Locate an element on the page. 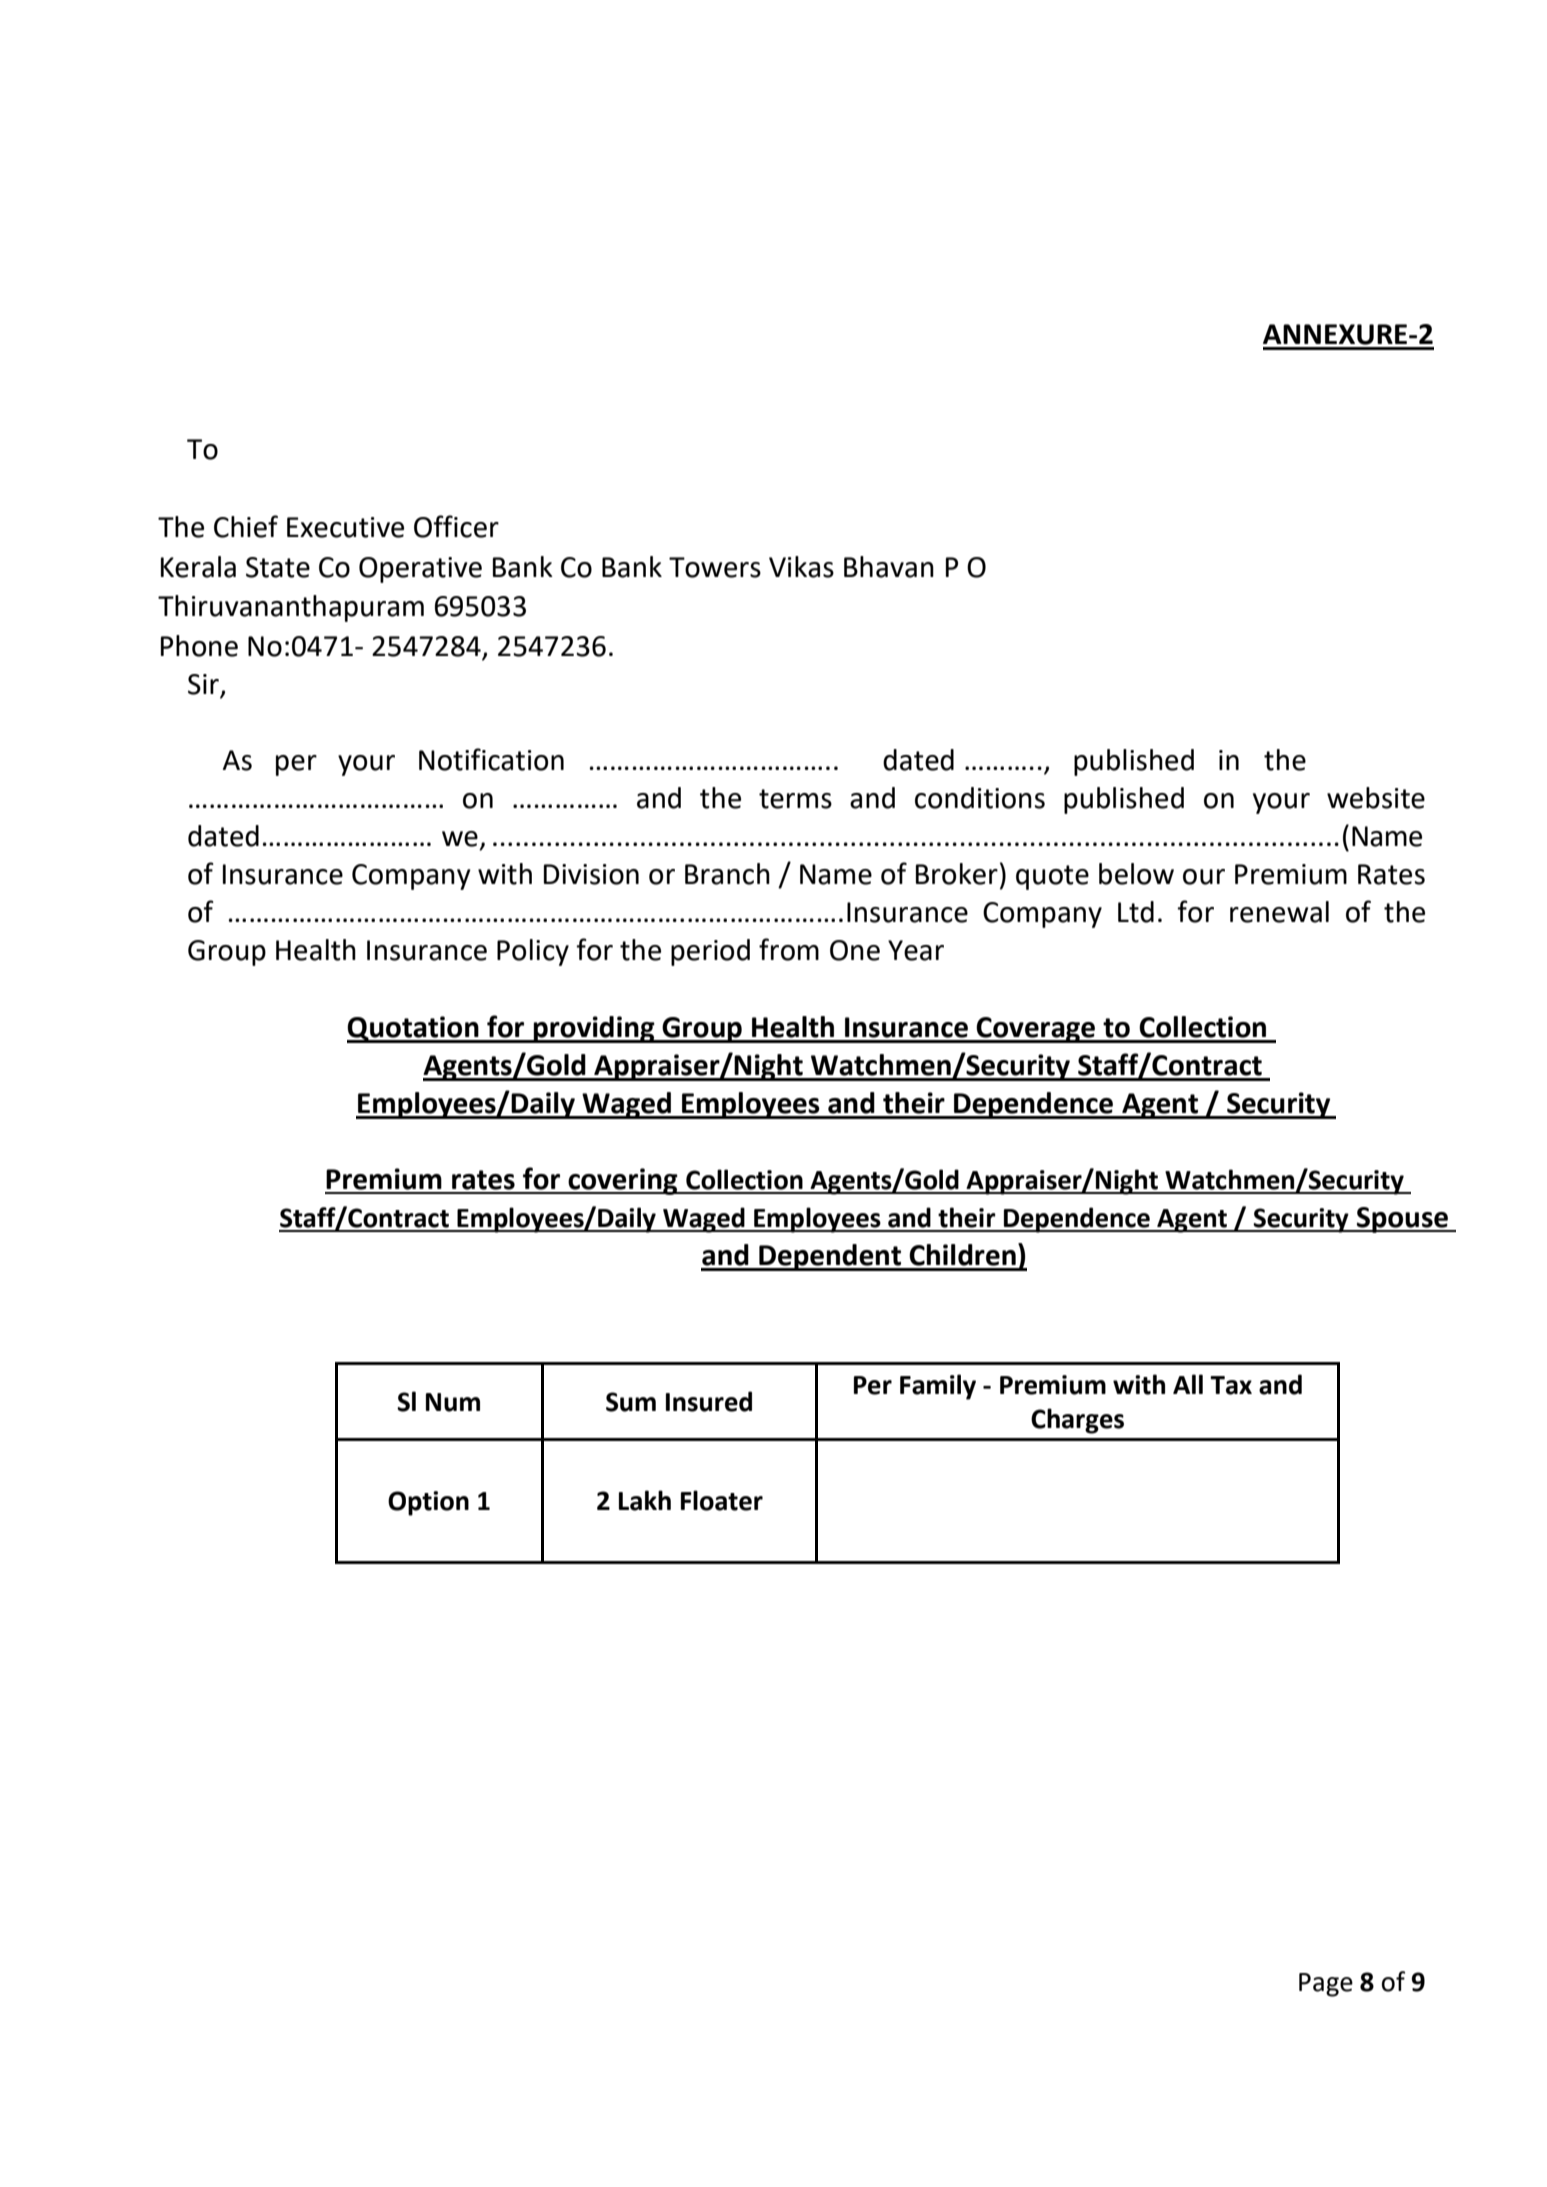 The width and height of the page is (1547, 2187). Dependent is located at coordinates (830, 1257).
